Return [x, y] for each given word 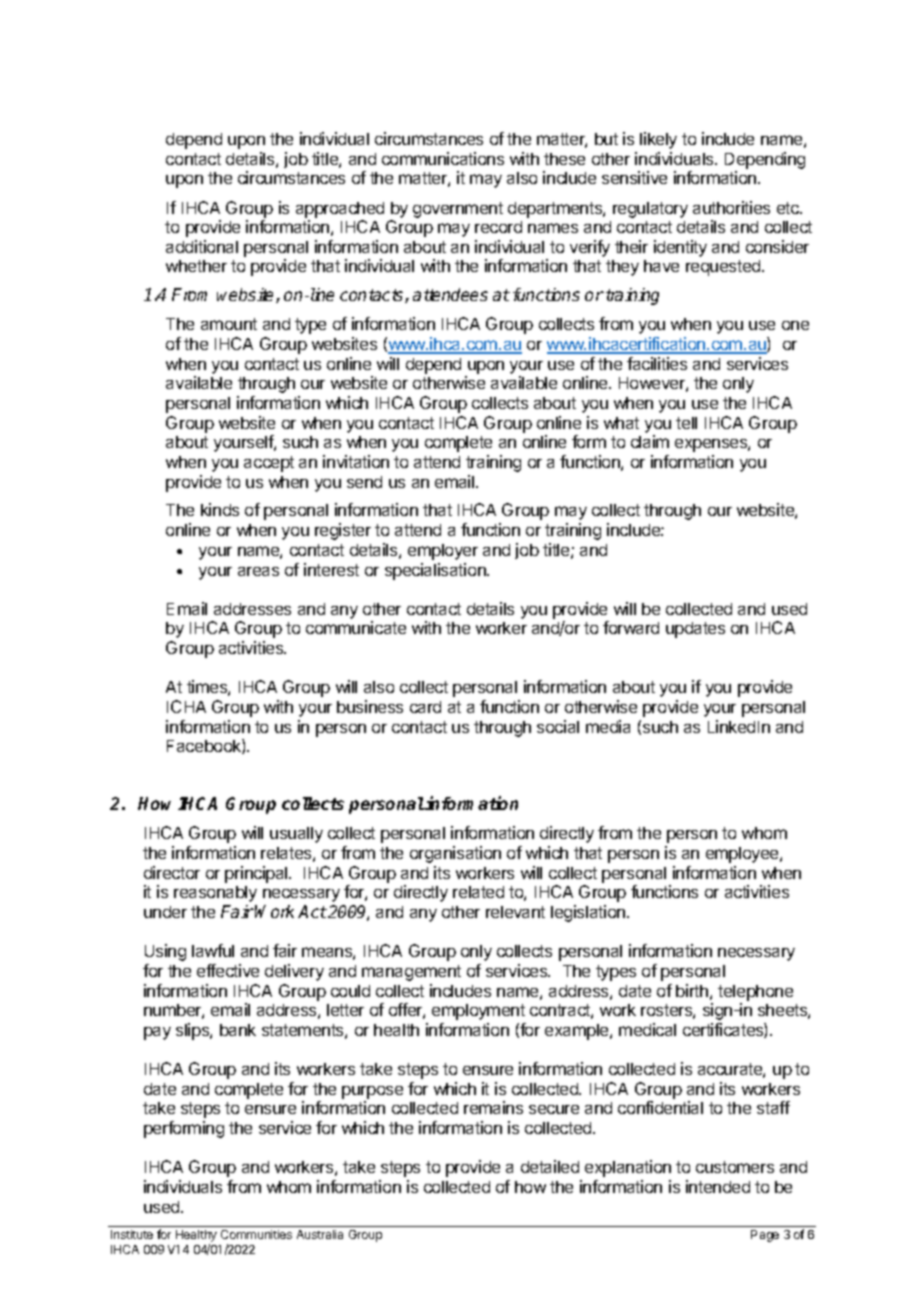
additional [202, 246]
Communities [256, 1234]
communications [443, 158]
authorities [731, 207]
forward [631, 627]
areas [258, 571]
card [425, 707]
